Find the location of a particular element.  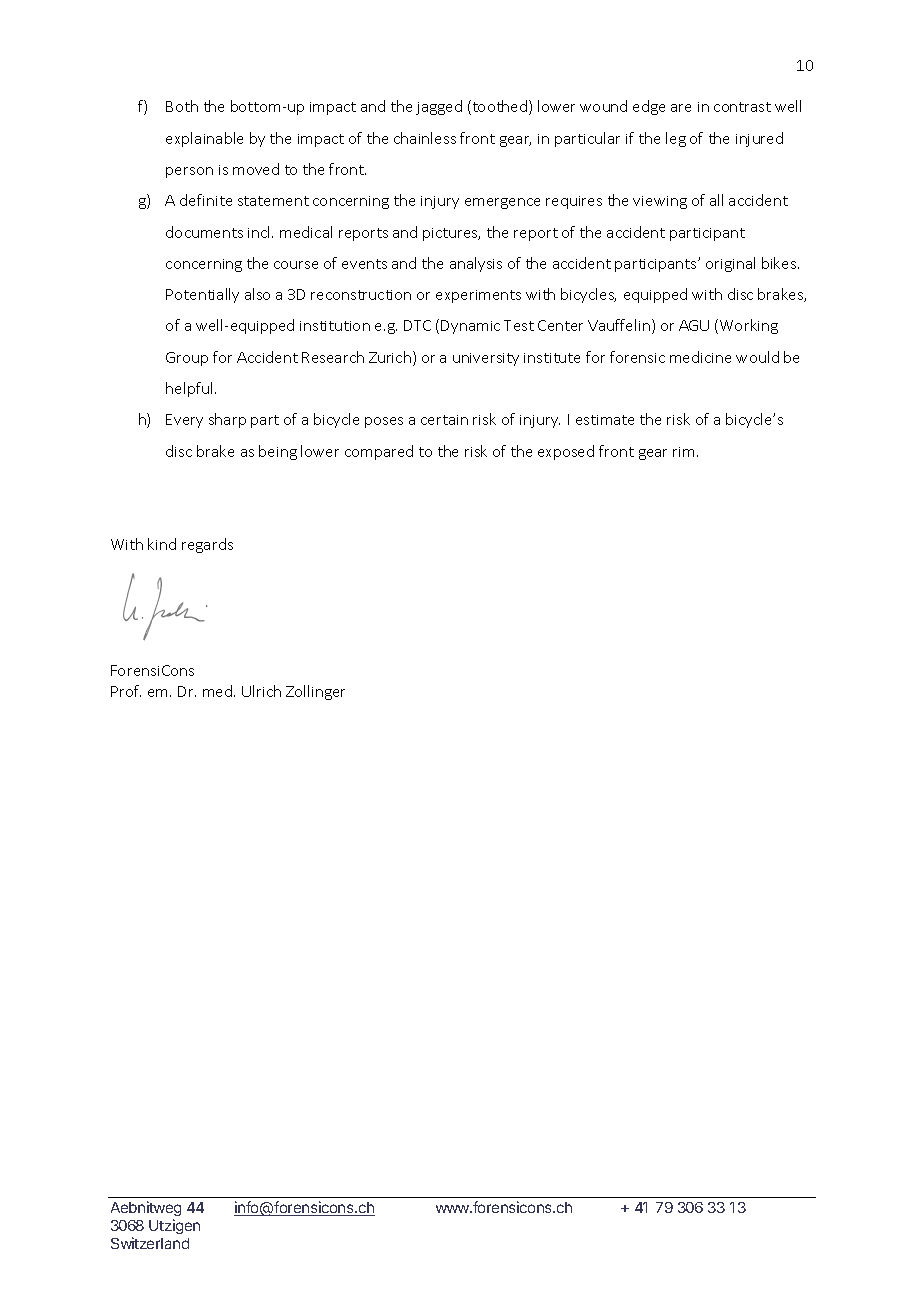

exposed is located at coordinates (566, 452).
